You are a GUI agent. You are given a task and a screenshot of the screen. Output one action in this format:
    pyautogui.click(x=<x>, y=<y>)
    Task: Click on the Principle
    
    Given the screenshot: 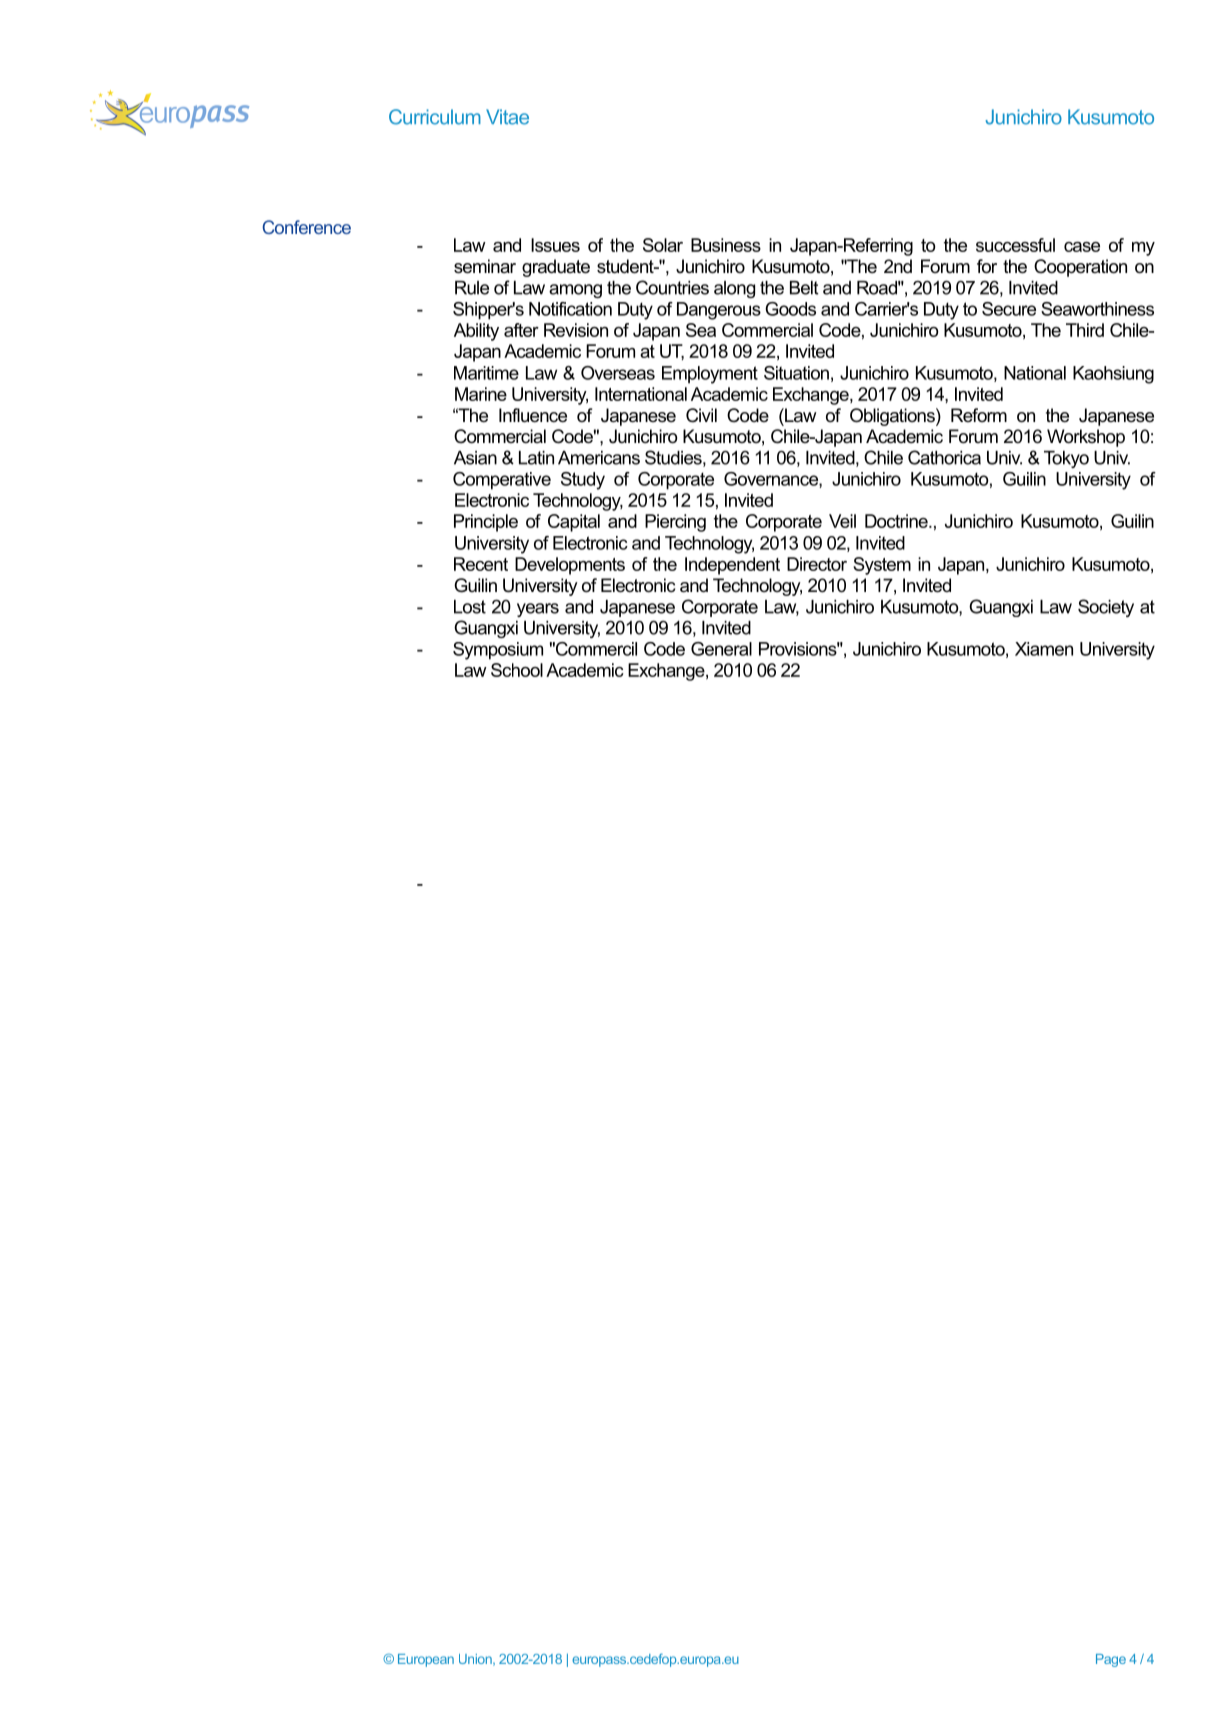 What is the action you would take?
    pyautogui.click(x=486, y=523)
